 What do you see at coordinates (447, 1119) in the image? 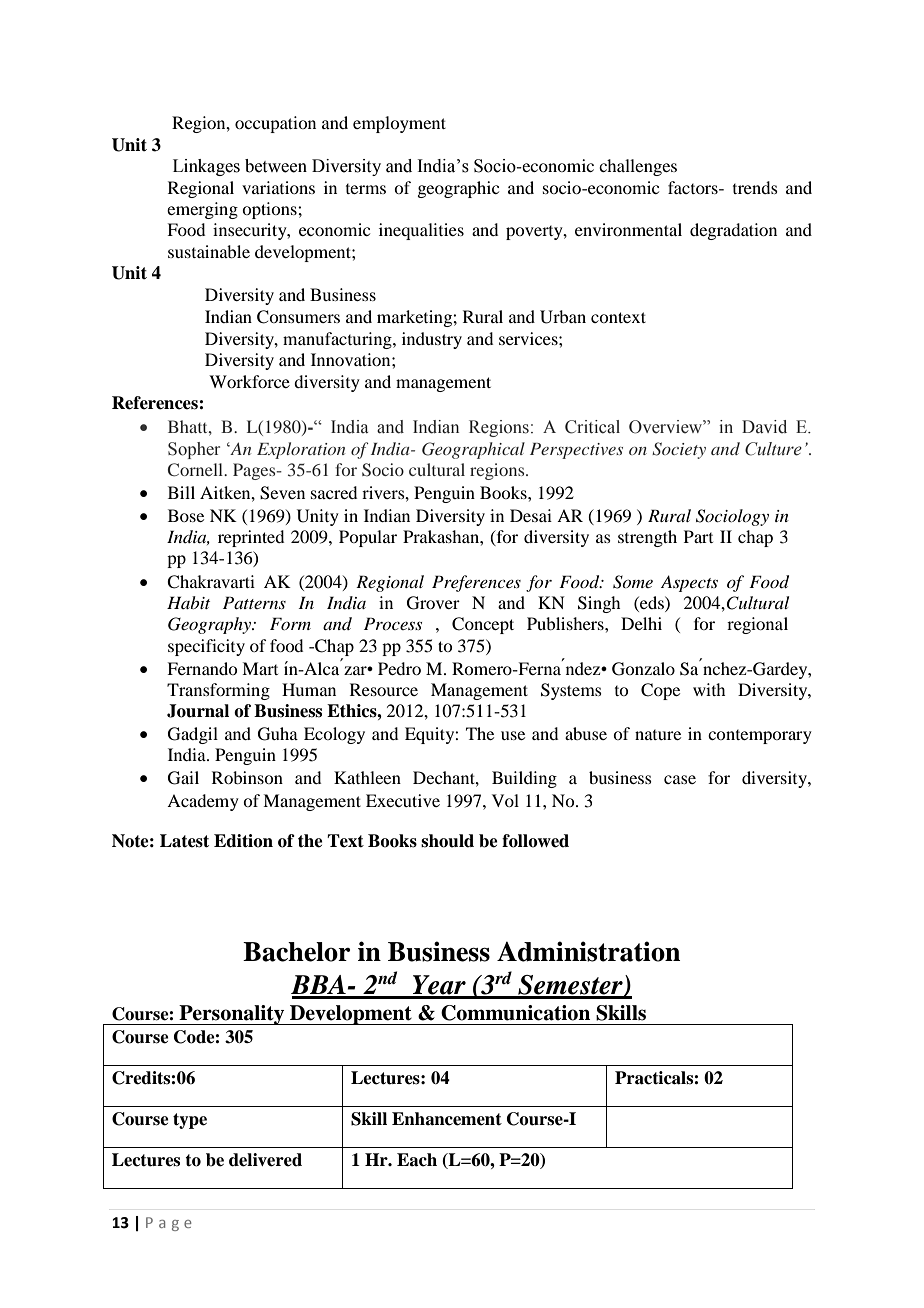
I see `Enhancement` at bounding box center [447, 1119].
